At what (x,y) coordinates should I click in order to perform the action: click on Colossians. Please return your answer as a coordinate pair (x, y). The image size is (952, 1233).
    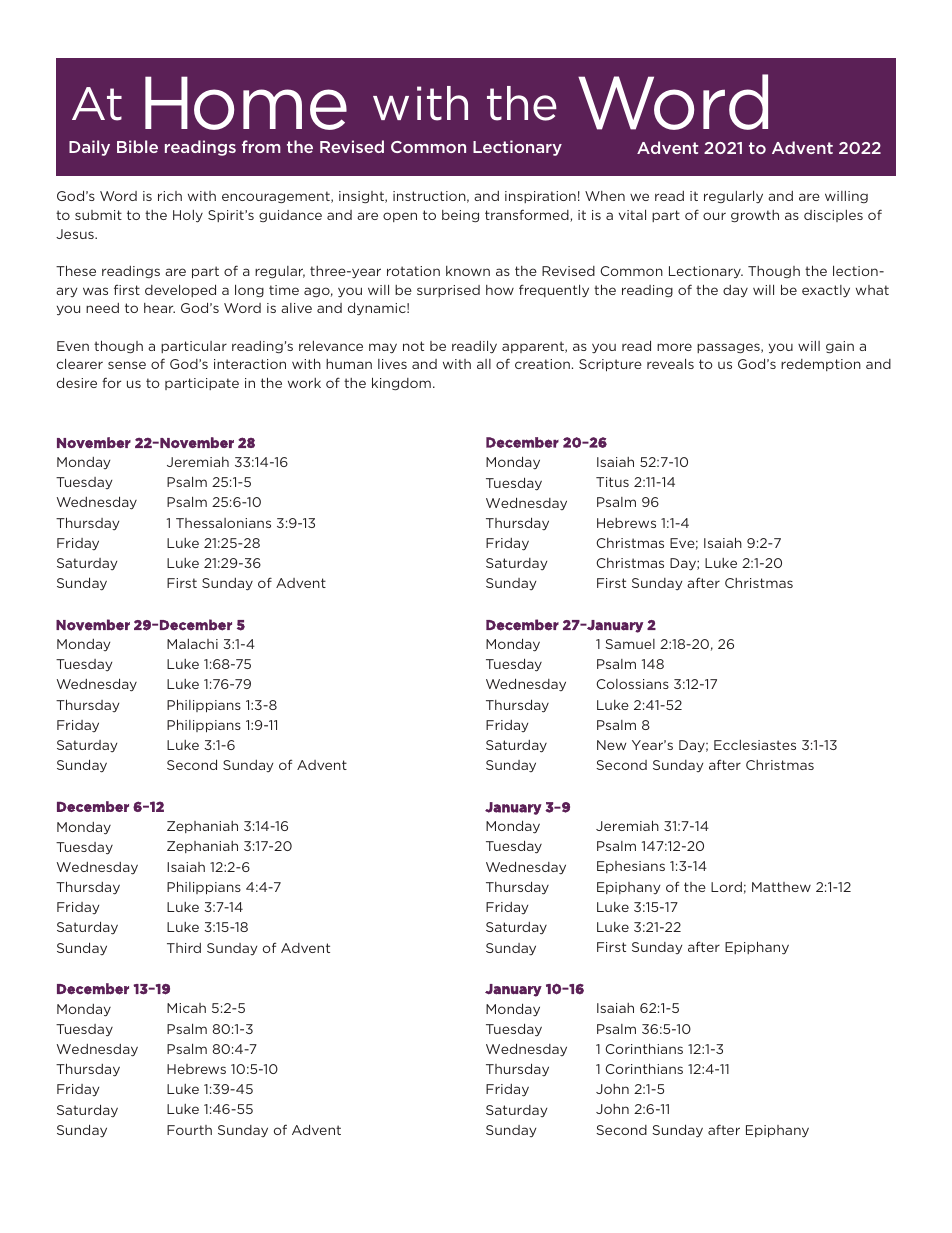
    Looking at the image, I should click on (632, 684).
